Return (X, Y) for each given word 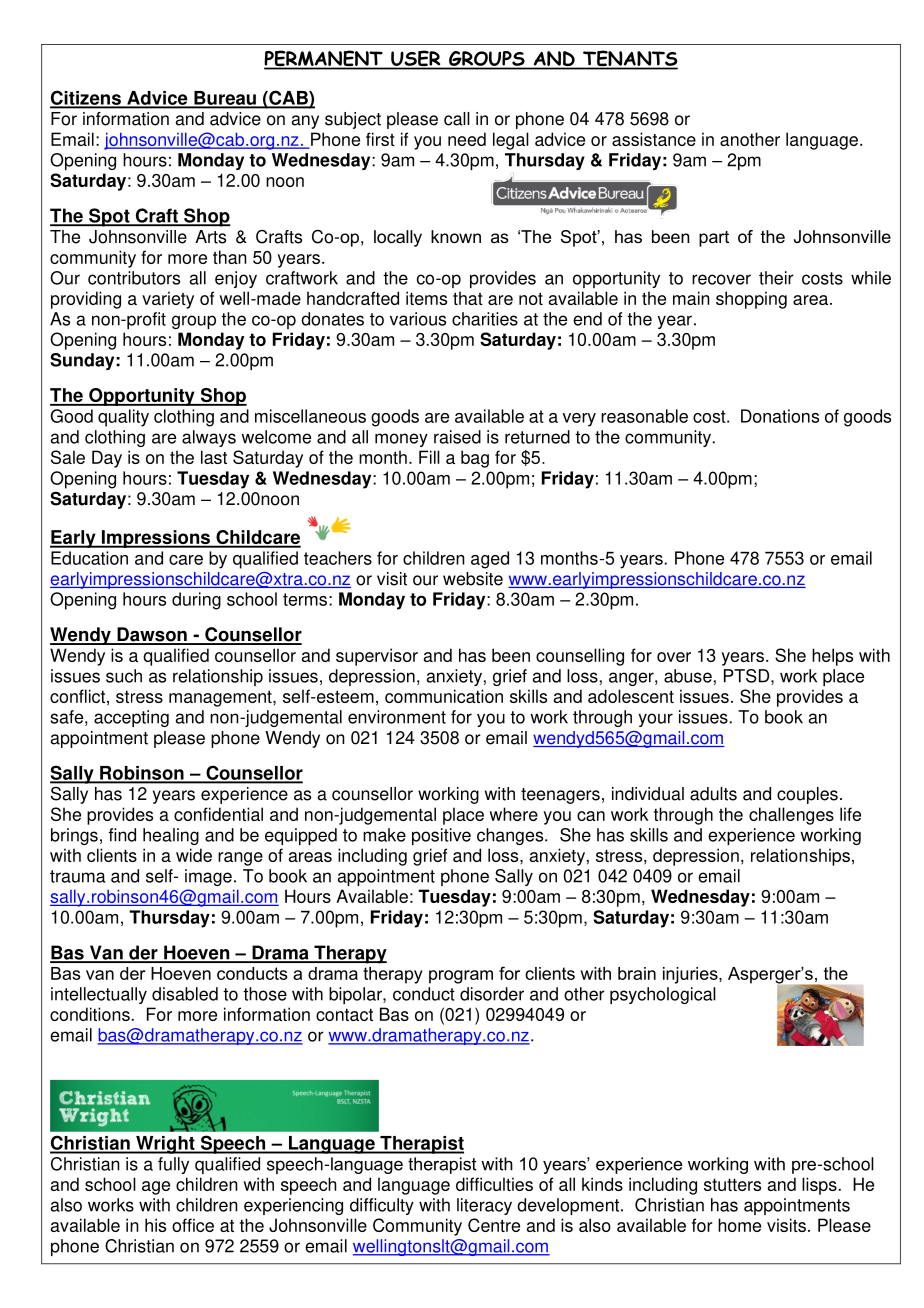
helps (832, 657)
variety (168, 300)
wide (194, 855)
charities (485, 319)
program (461, 977)
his (155, 1225)
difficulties (494, 1184)
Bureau (225, 99)
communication (444, 696)
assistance (654, 139)
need (467, 139)
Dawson (152, 635)
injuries (691, 975)
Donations (780, 416)
